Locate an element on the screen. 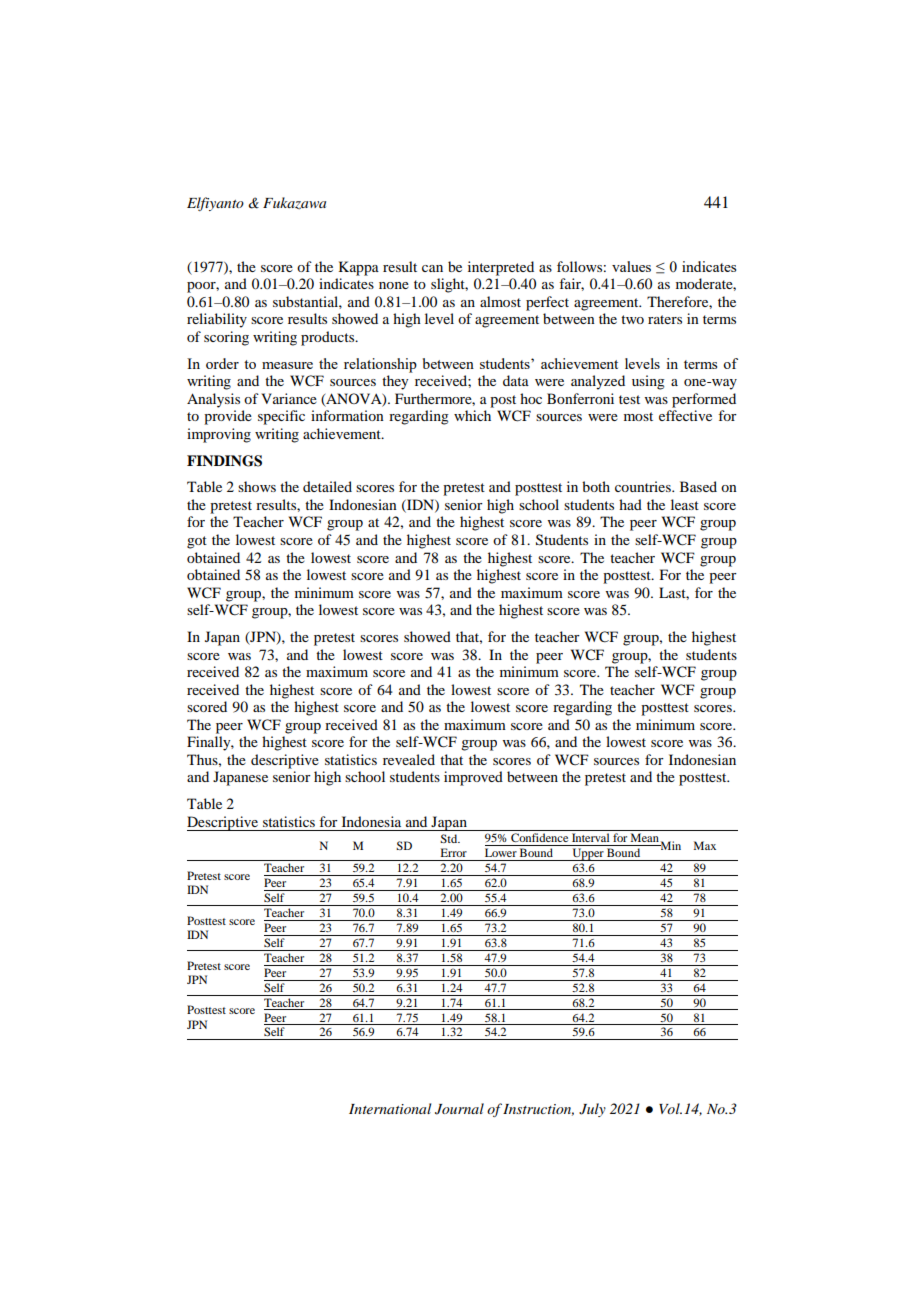 This screenshot has height=1309, width=924. can is located at coordinates (432, 268).
